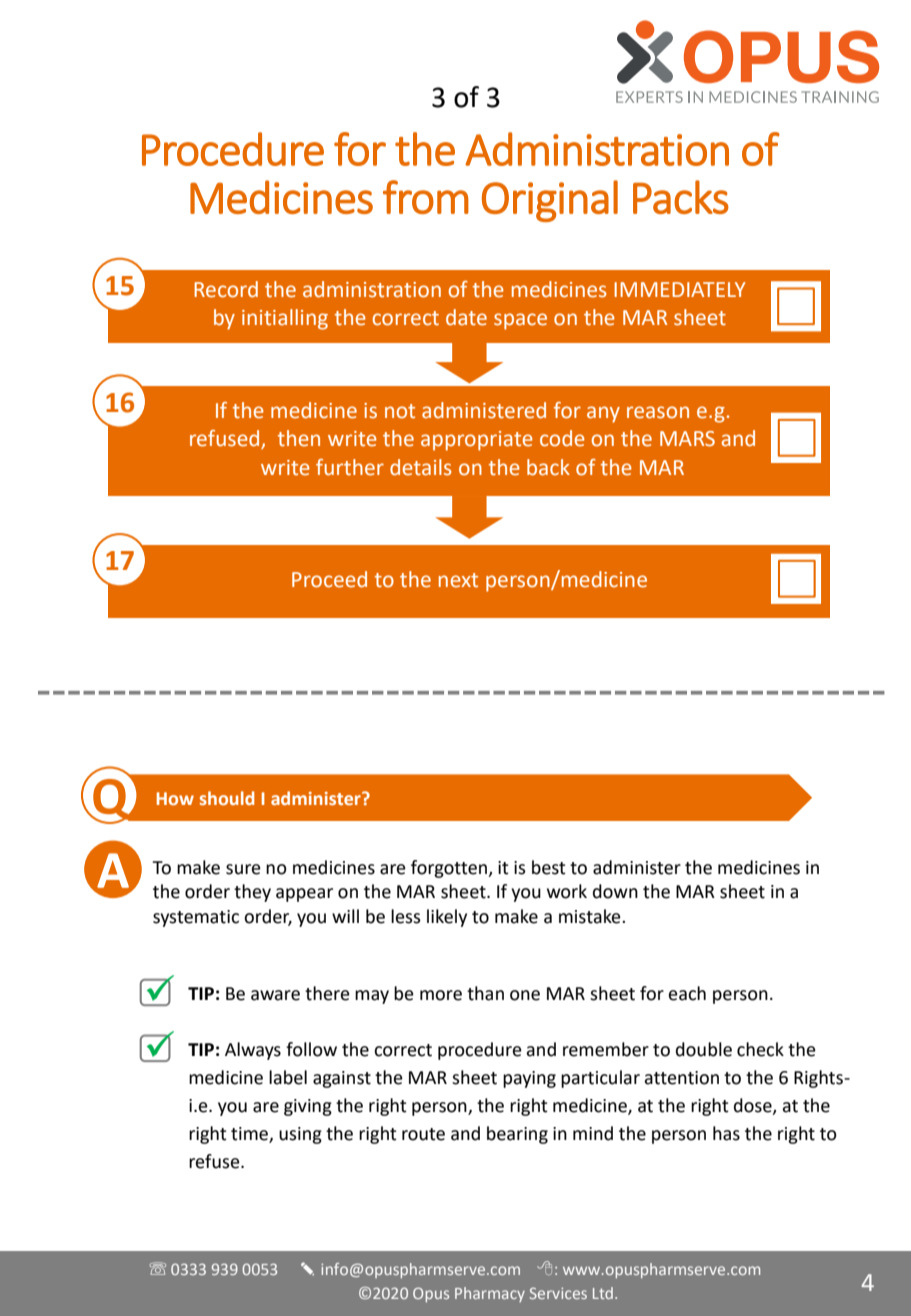 The image size is (911, 1316). Describe the element at coordinates (681, 197) in the screenshot. I see `Packs` at that location.
